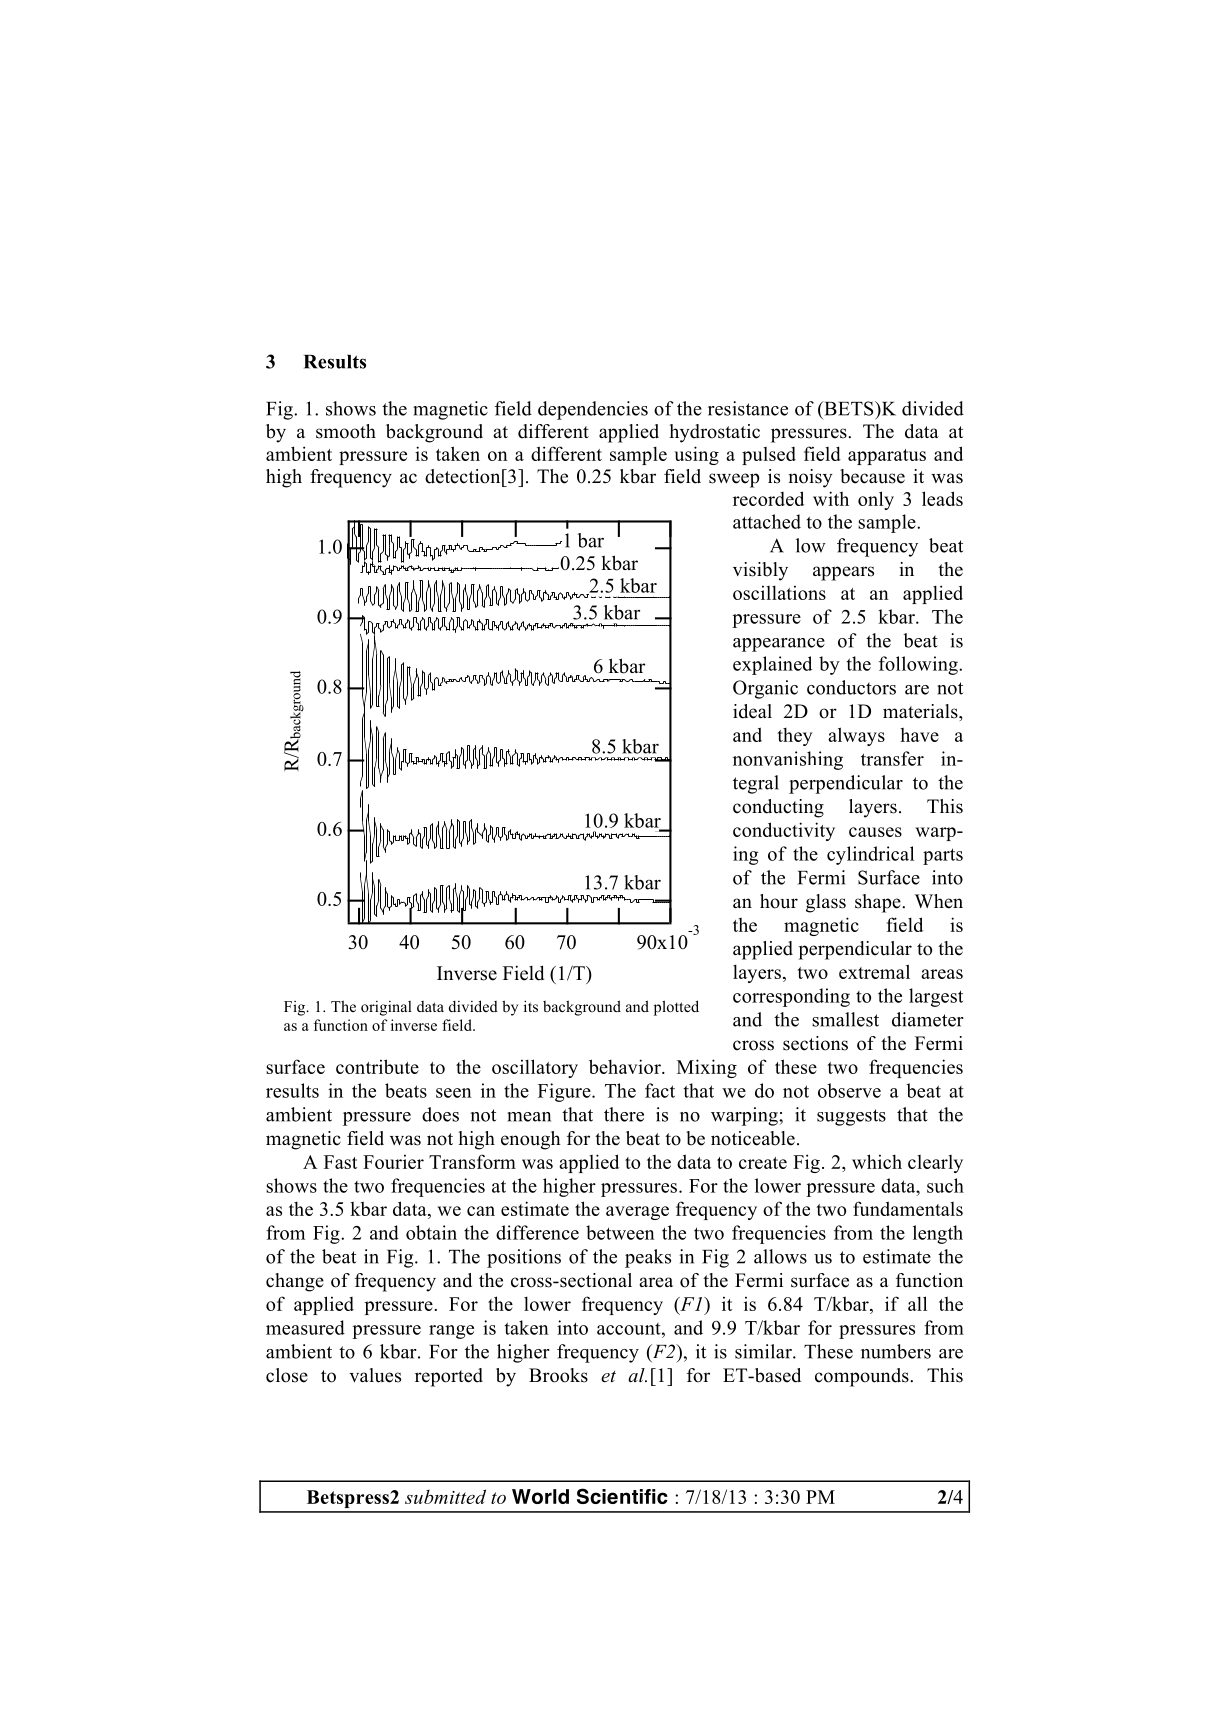 This page has height=1736, width=1227. I want to click on submitted, so click(445, 1496).
